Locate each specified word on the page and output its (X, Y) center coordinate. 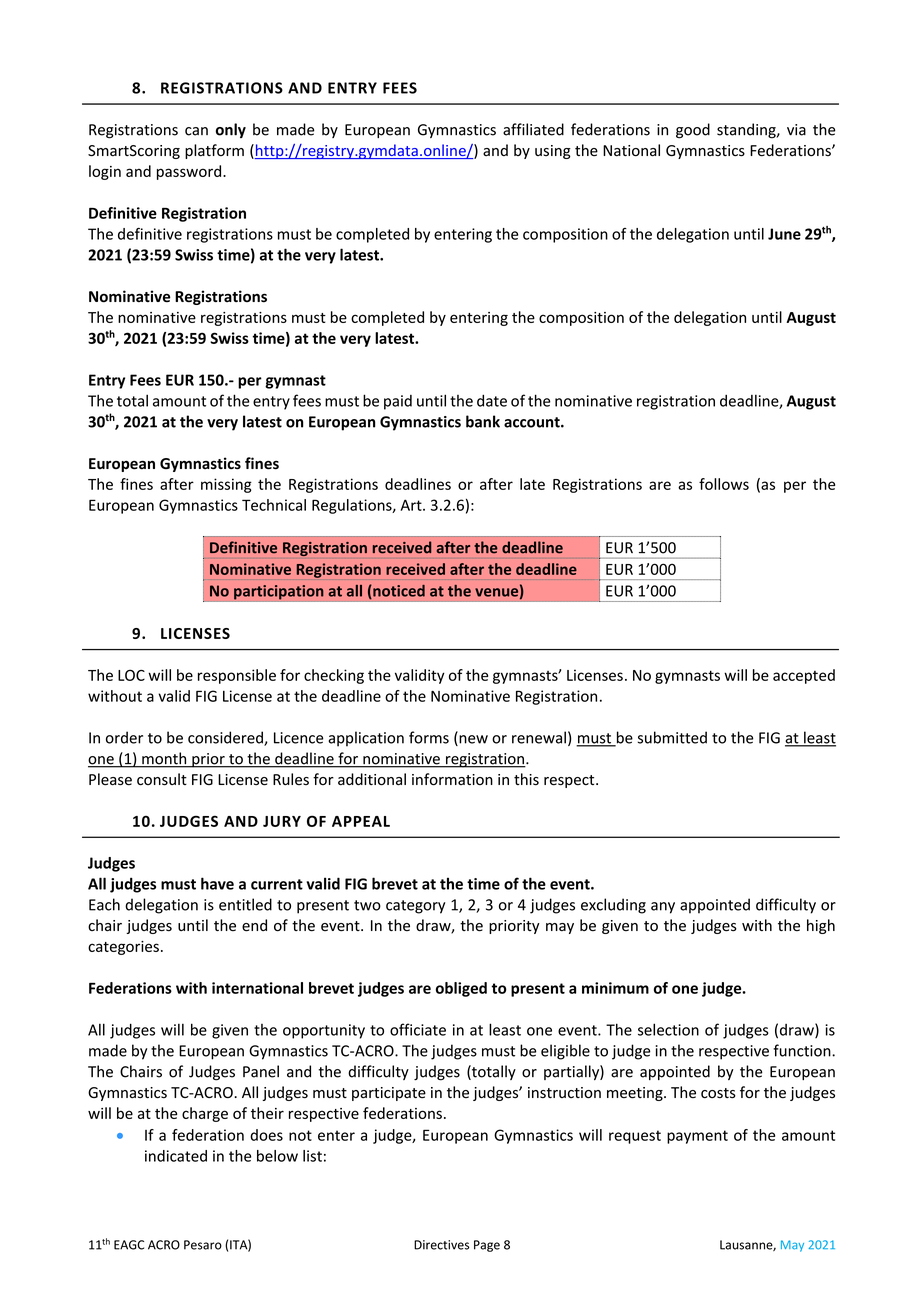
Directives (441, 1245)
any (663, 908)
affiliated (533, 129)
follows (724, 484)
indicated (176, 1156)
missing (226, 485)
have (217, 883)
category (415, 907)
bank (483, 421)
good (693, 131)
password (190, 172)
